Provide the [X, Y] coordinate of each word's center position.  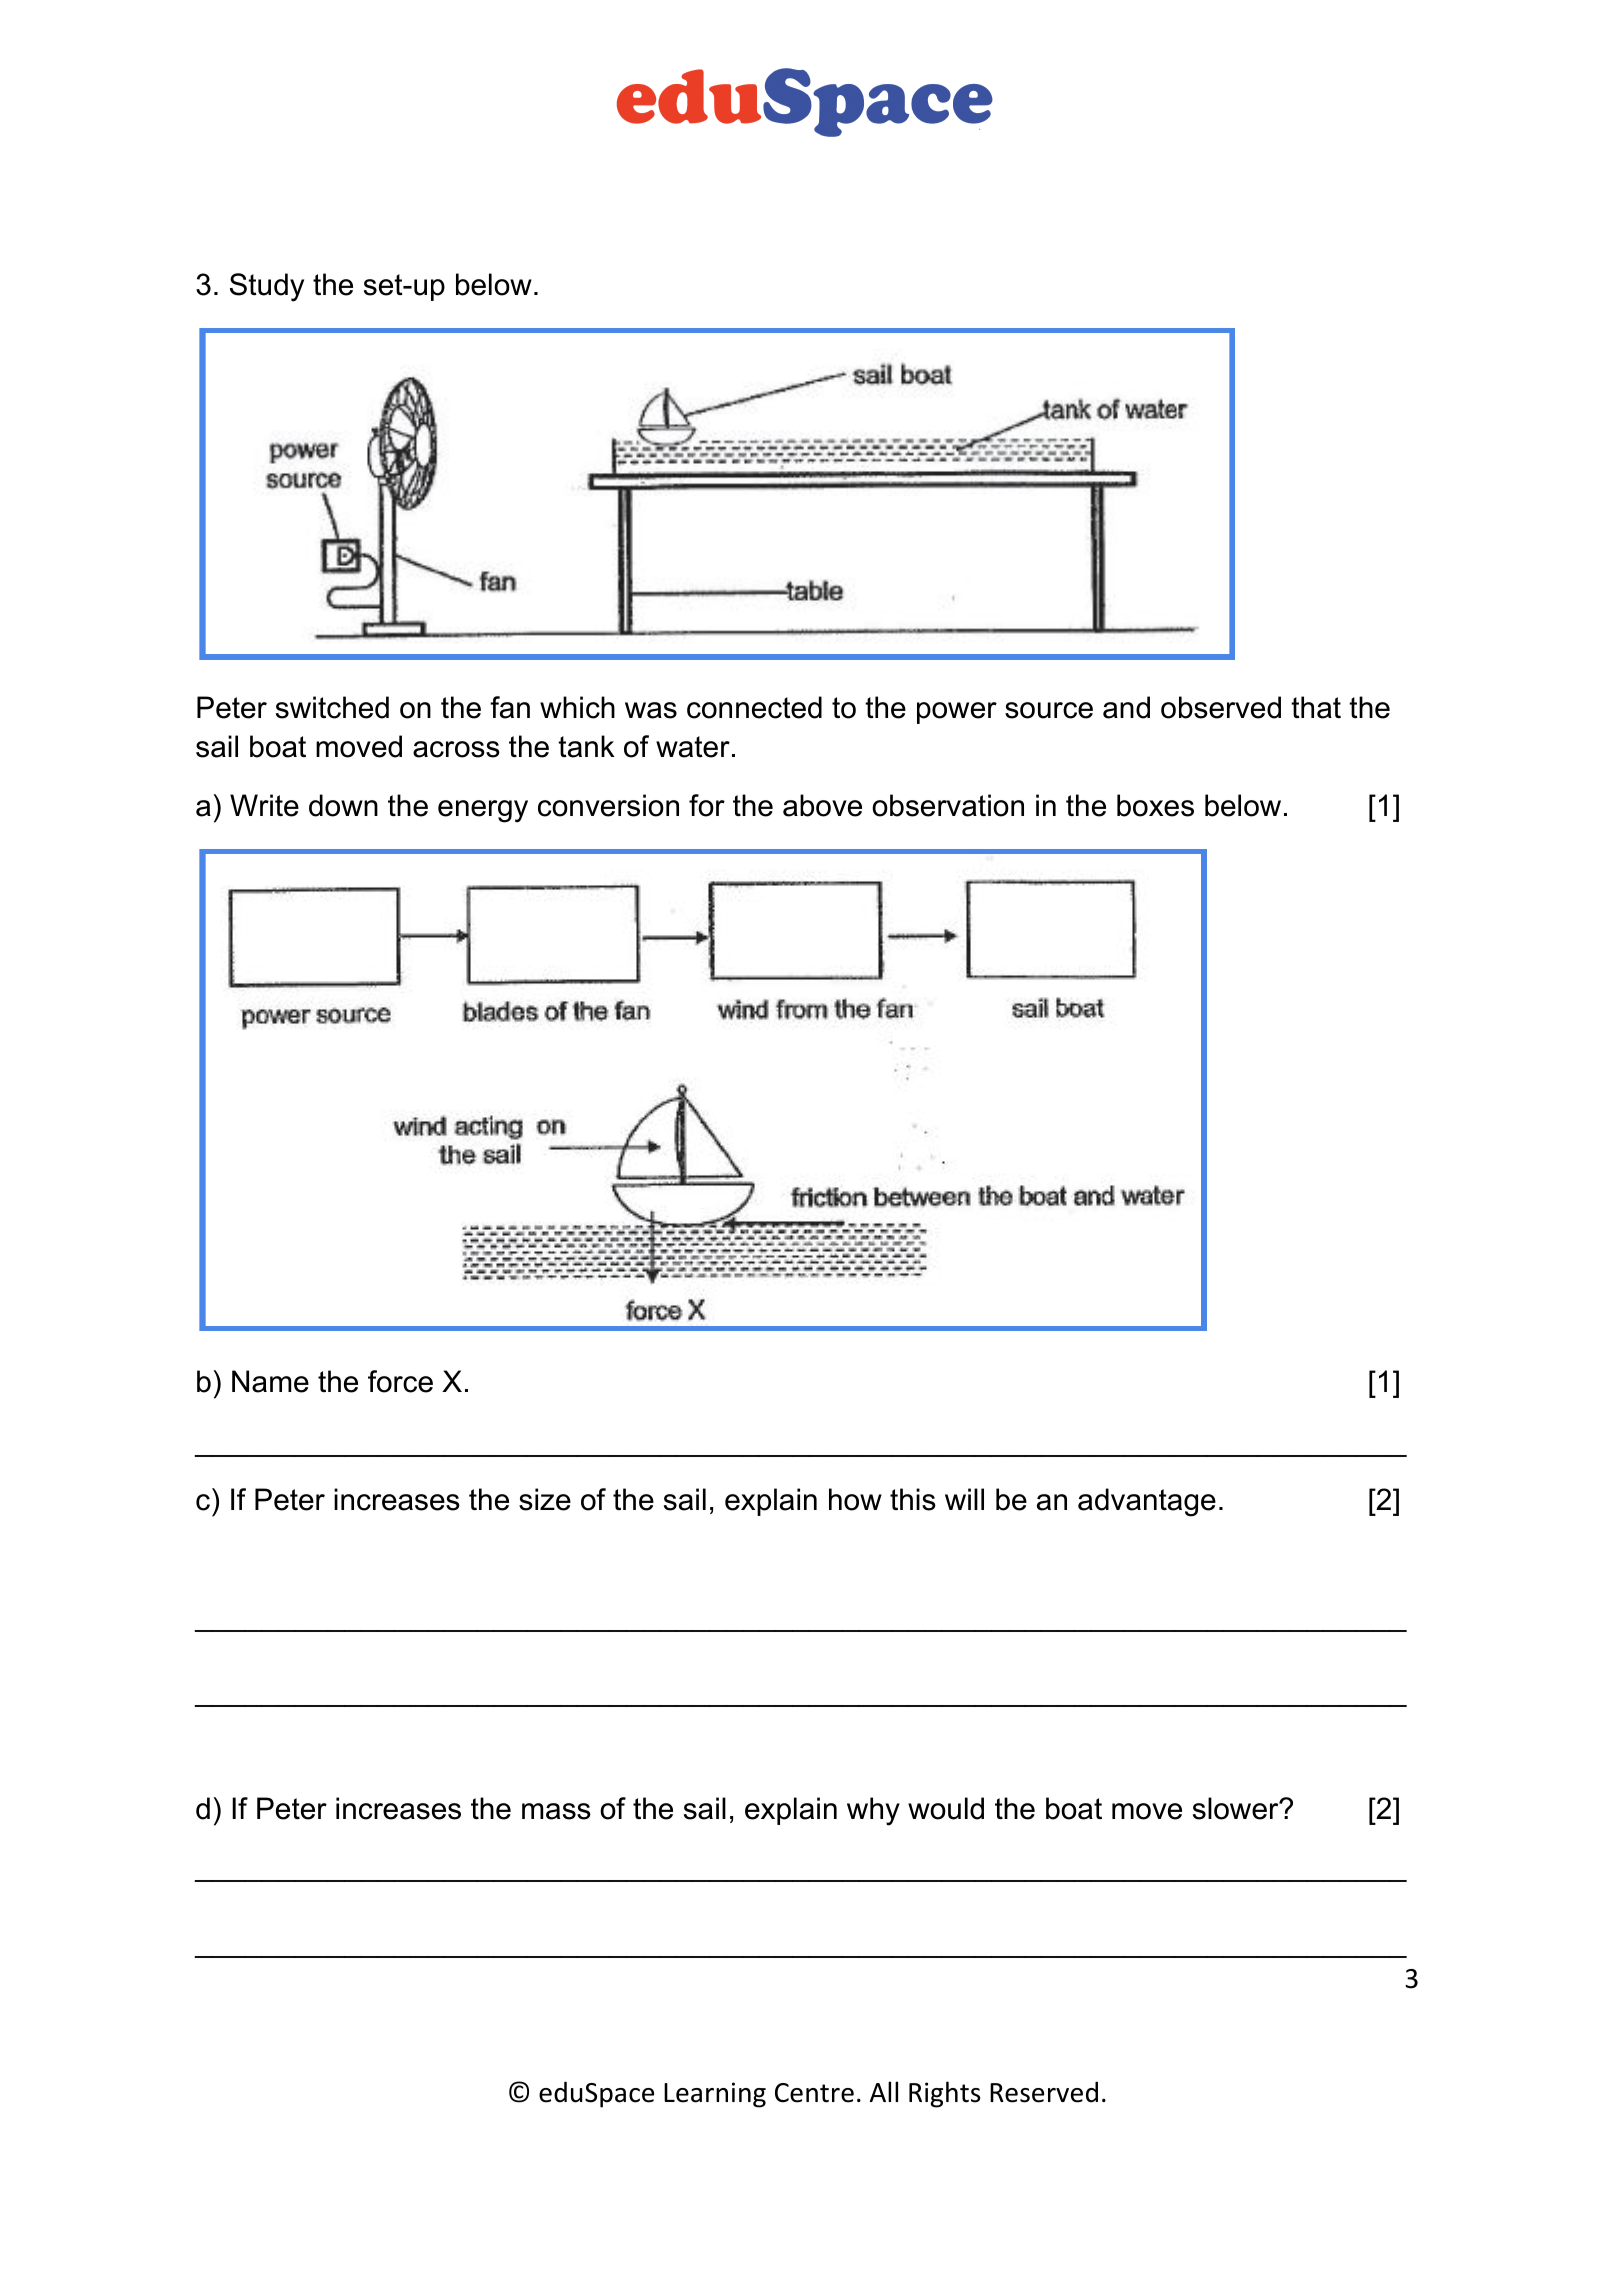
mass [556, 1811]
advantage [1147, 1502]
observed [1221, 707]
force [400, 1381]
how [855, 1499]
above [822, 805]
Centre [814, 2093]
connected [754, 707]
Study [267, 287]
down [343, 805]
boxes [1155, 805]
